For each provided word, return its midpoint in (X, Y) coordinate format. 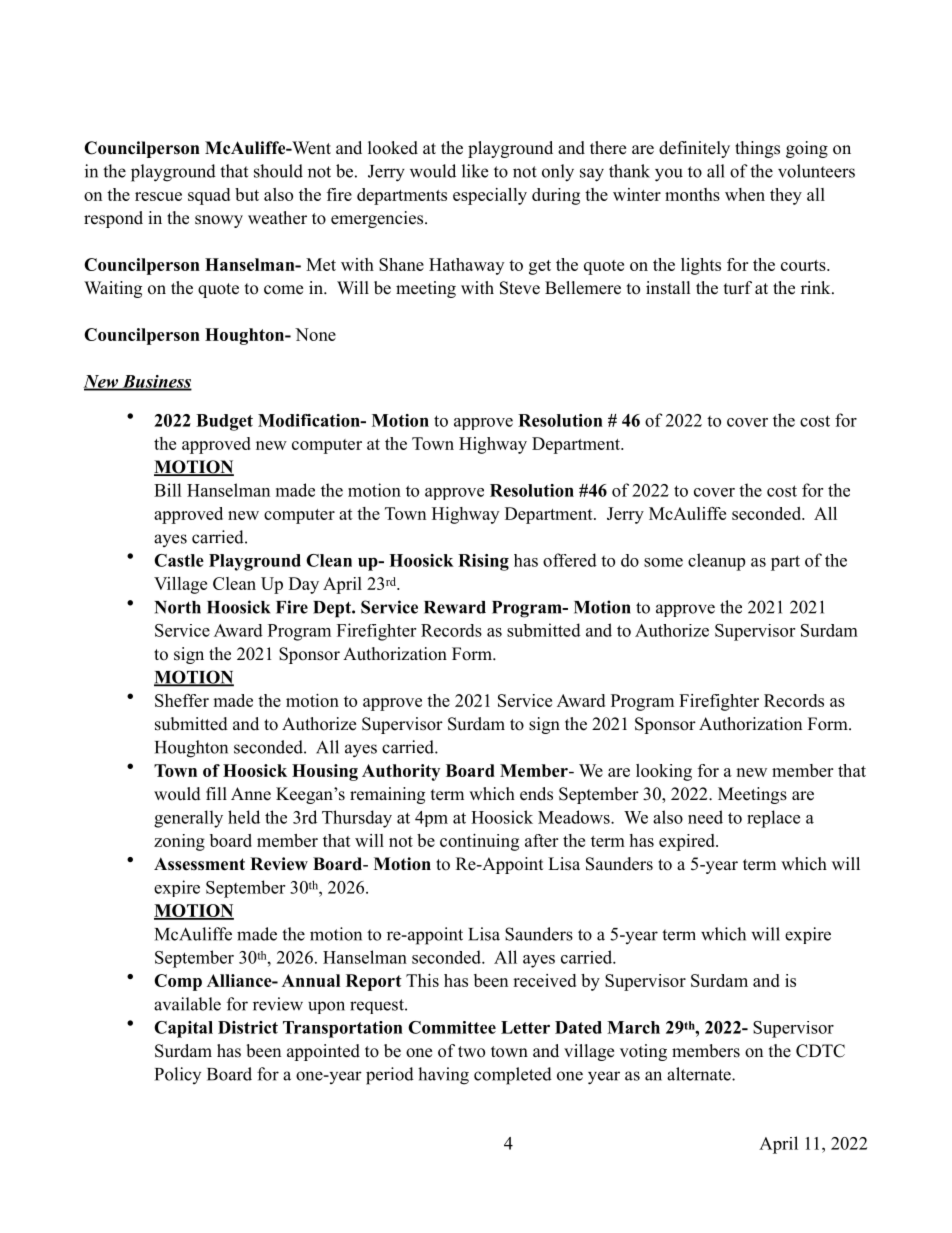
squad (209, 196)
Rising (483, 562)
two (471, 1052)
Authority (401, 772)
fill (216, 793)
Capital (183, 1029)
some (663, 562)
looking (664, 772)
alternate (700, 1074)
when (745, 194)
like (475, 171)
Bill (168, 490)
